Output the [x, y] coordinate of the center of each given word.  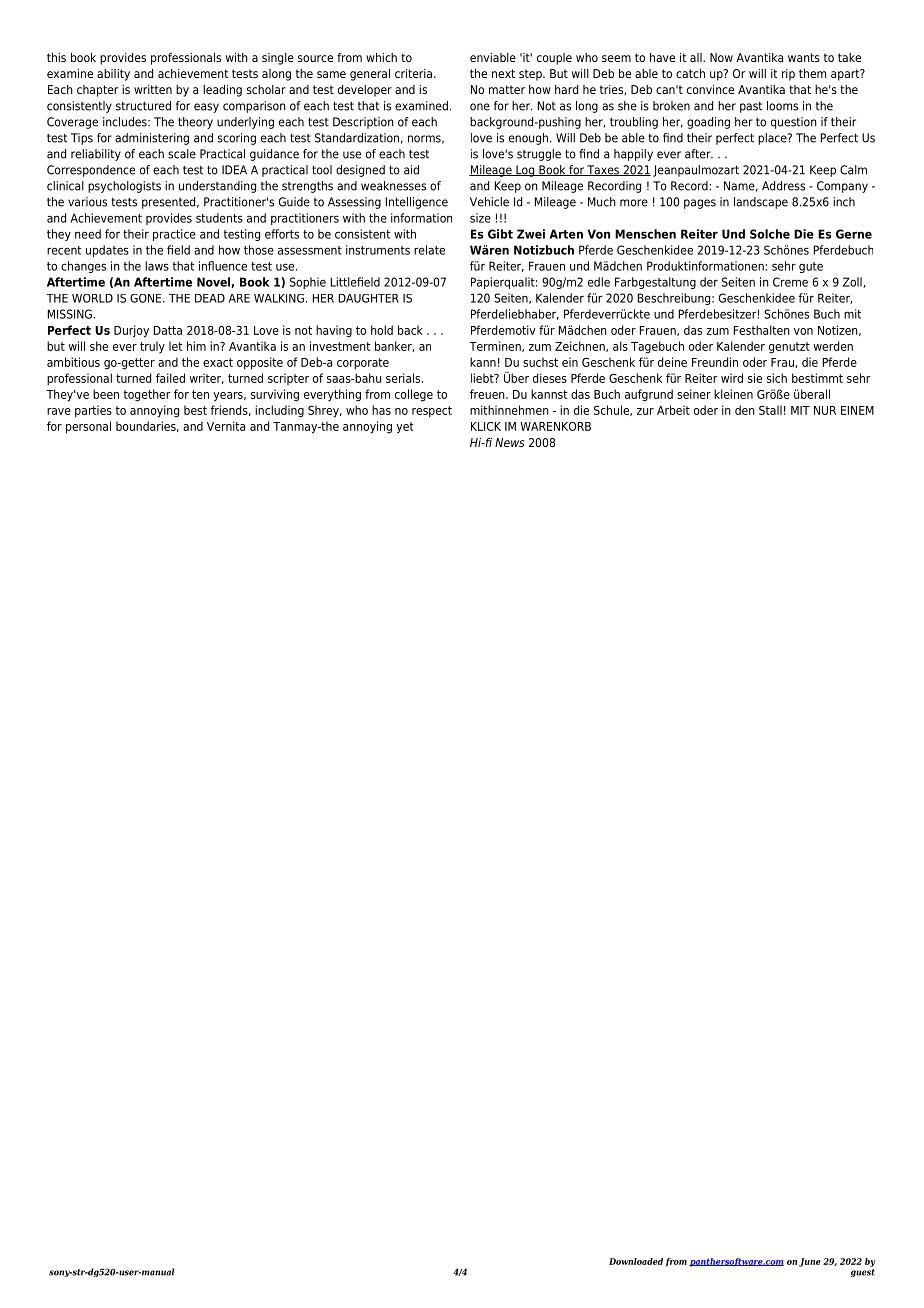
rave [59, 411]
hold [382, 330]
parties [93, 411]
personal [88, 427]
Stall [770, 410]
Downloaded [636, 1261]
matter [507, 89]
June [810, 1262]
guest [862, 1273]
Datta [168, 330]
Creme [790, 282]
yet [404, 428]
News [509, 442]
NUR [825, 410]
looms [782, 106]
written [153, 89]
